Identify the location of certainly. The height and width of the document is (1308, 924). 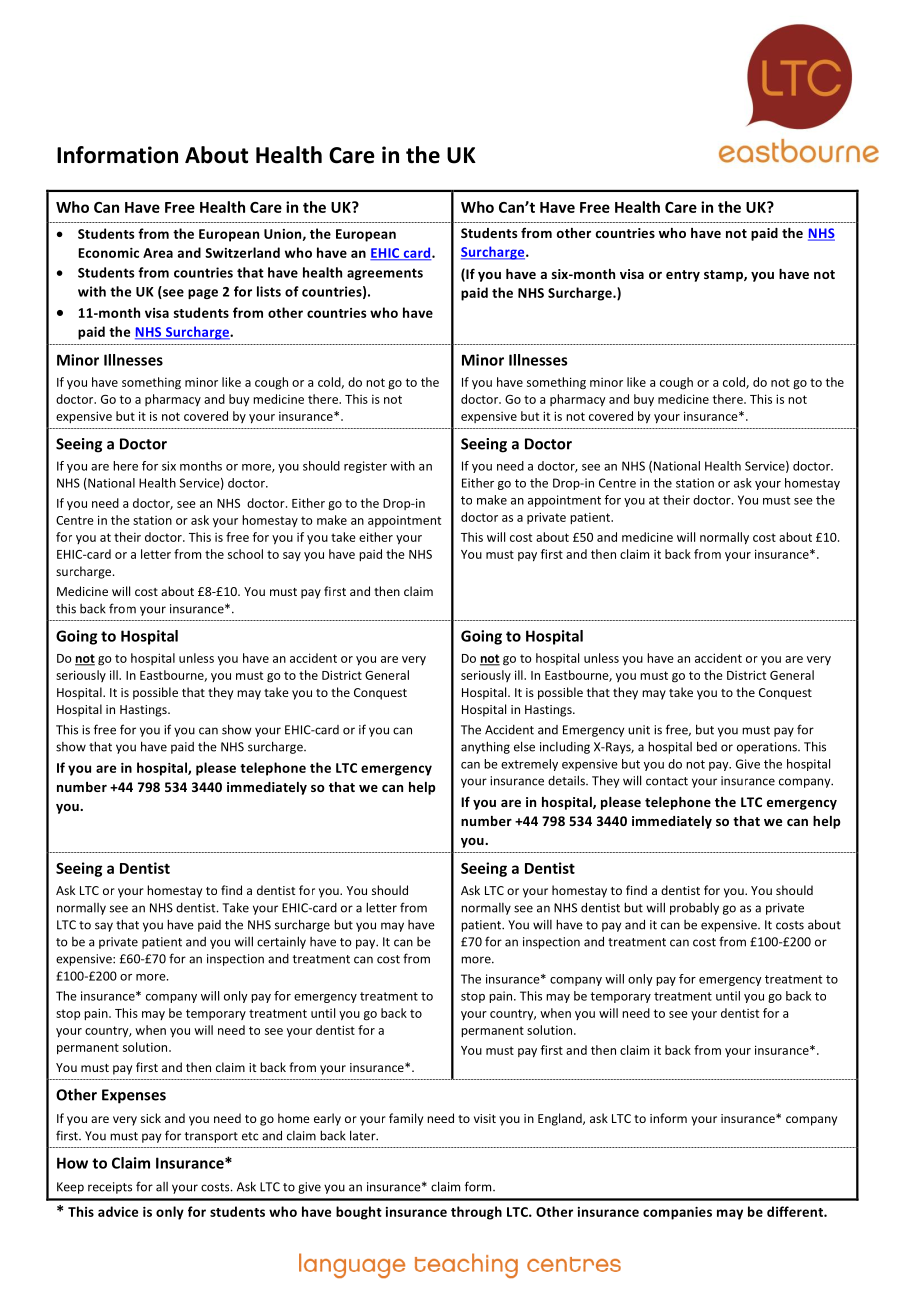
(281, 942).
